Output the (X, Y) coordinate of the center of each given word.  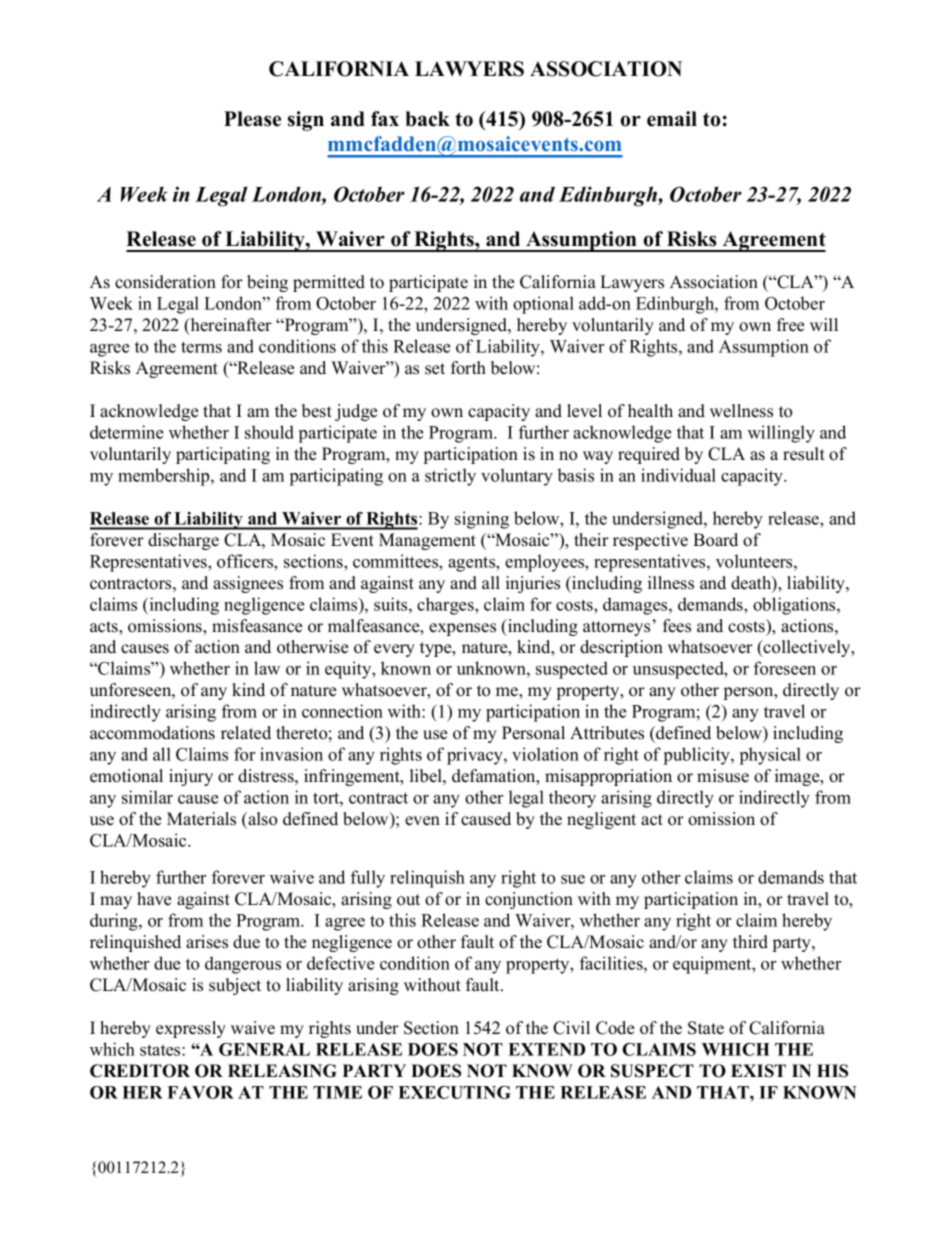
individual (678, 475)
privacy (476, 756)
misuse (723, 776)
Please (252, 119)
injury (191, 777)
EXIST (758, 1071)
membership (165, 477)
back (427, 119)
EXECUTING (454, 1092)
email (672, 119)
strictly (450, 477)
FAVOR (200, 1092)
